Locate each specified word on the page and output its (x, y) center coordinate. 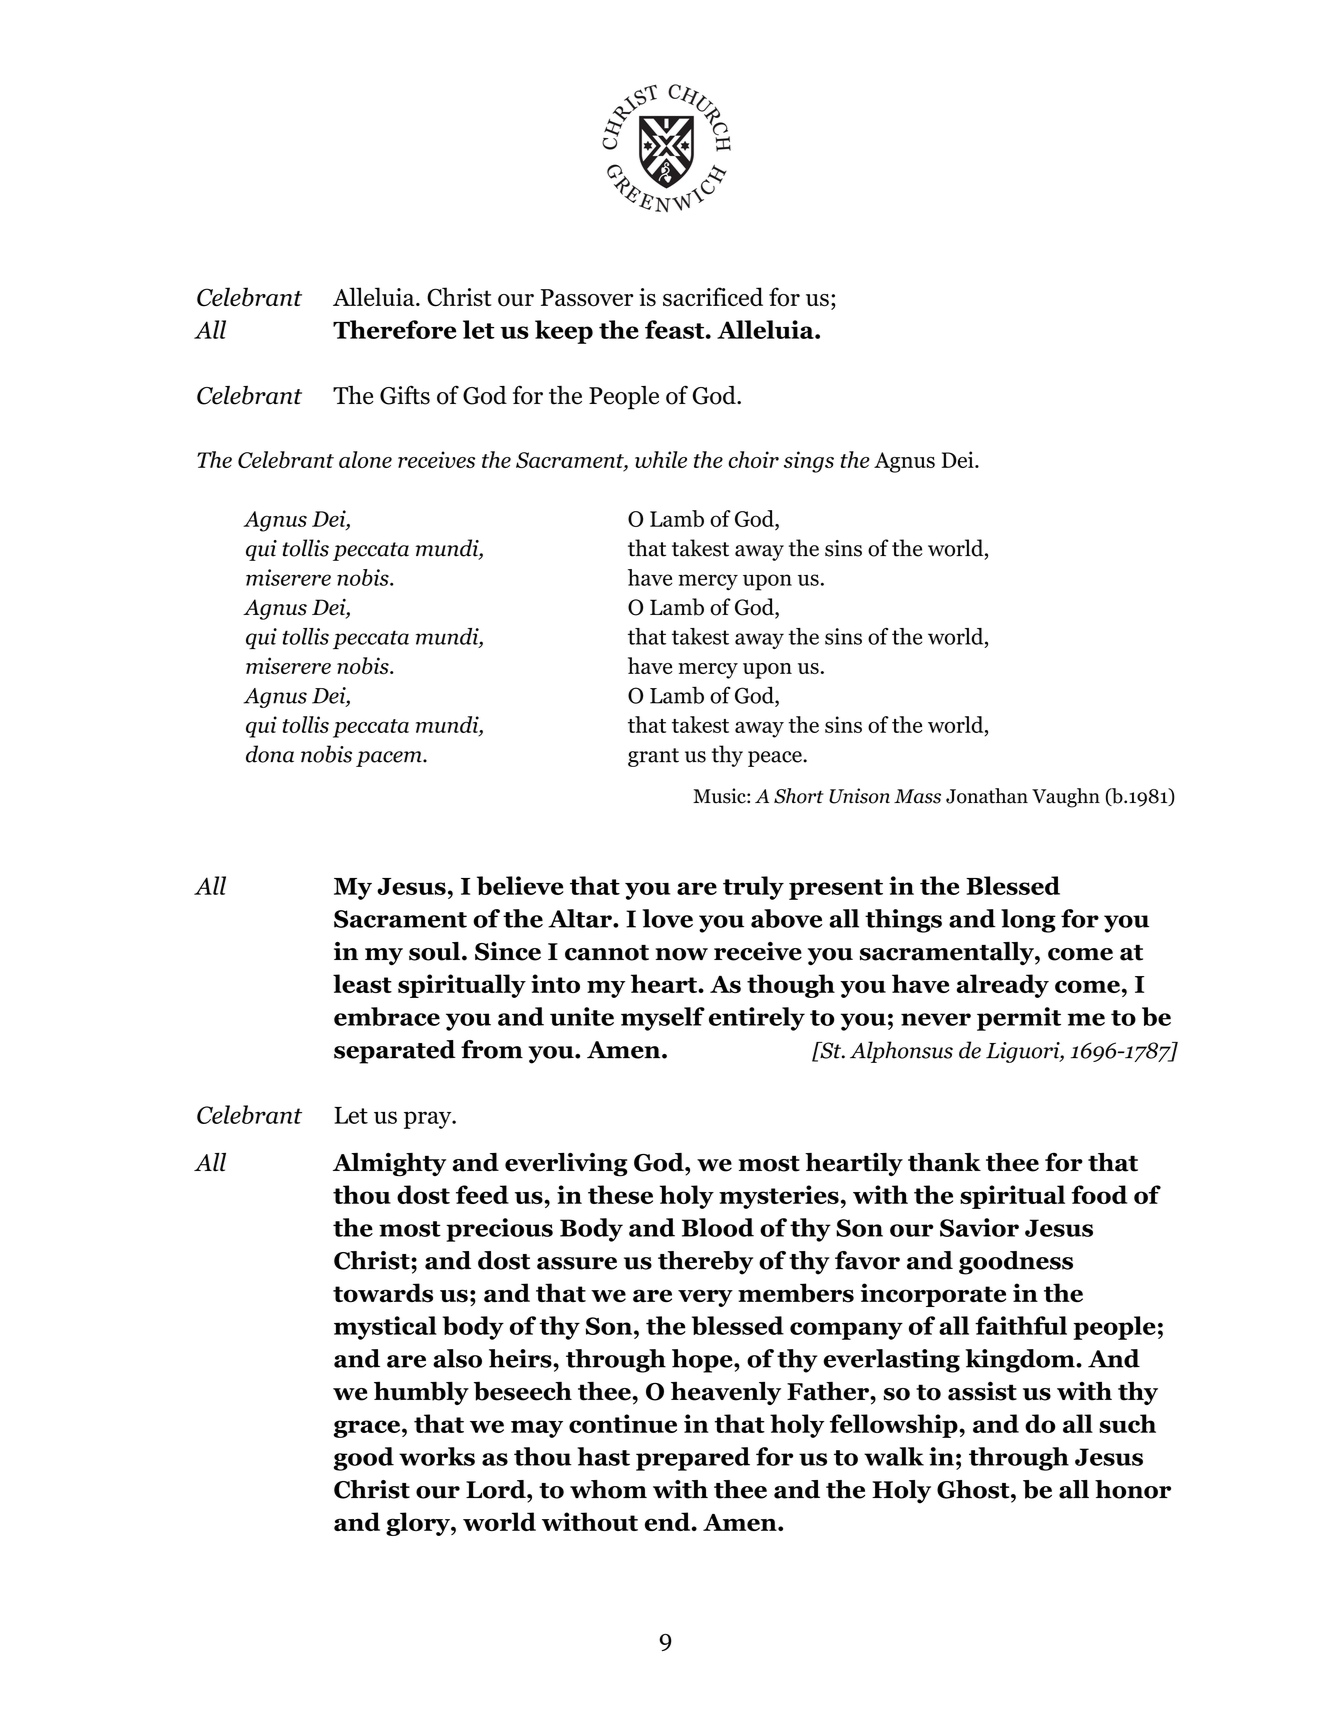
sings (809, 462)
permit (1019, 1019)
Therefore (394, 329)
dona (270, 754)
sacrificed (713, 297)
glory (419, 1524)
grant (653, 757)
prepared (693, 1459)
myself (663, 1019)
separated (395, 1052)
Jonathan (987, 796)
